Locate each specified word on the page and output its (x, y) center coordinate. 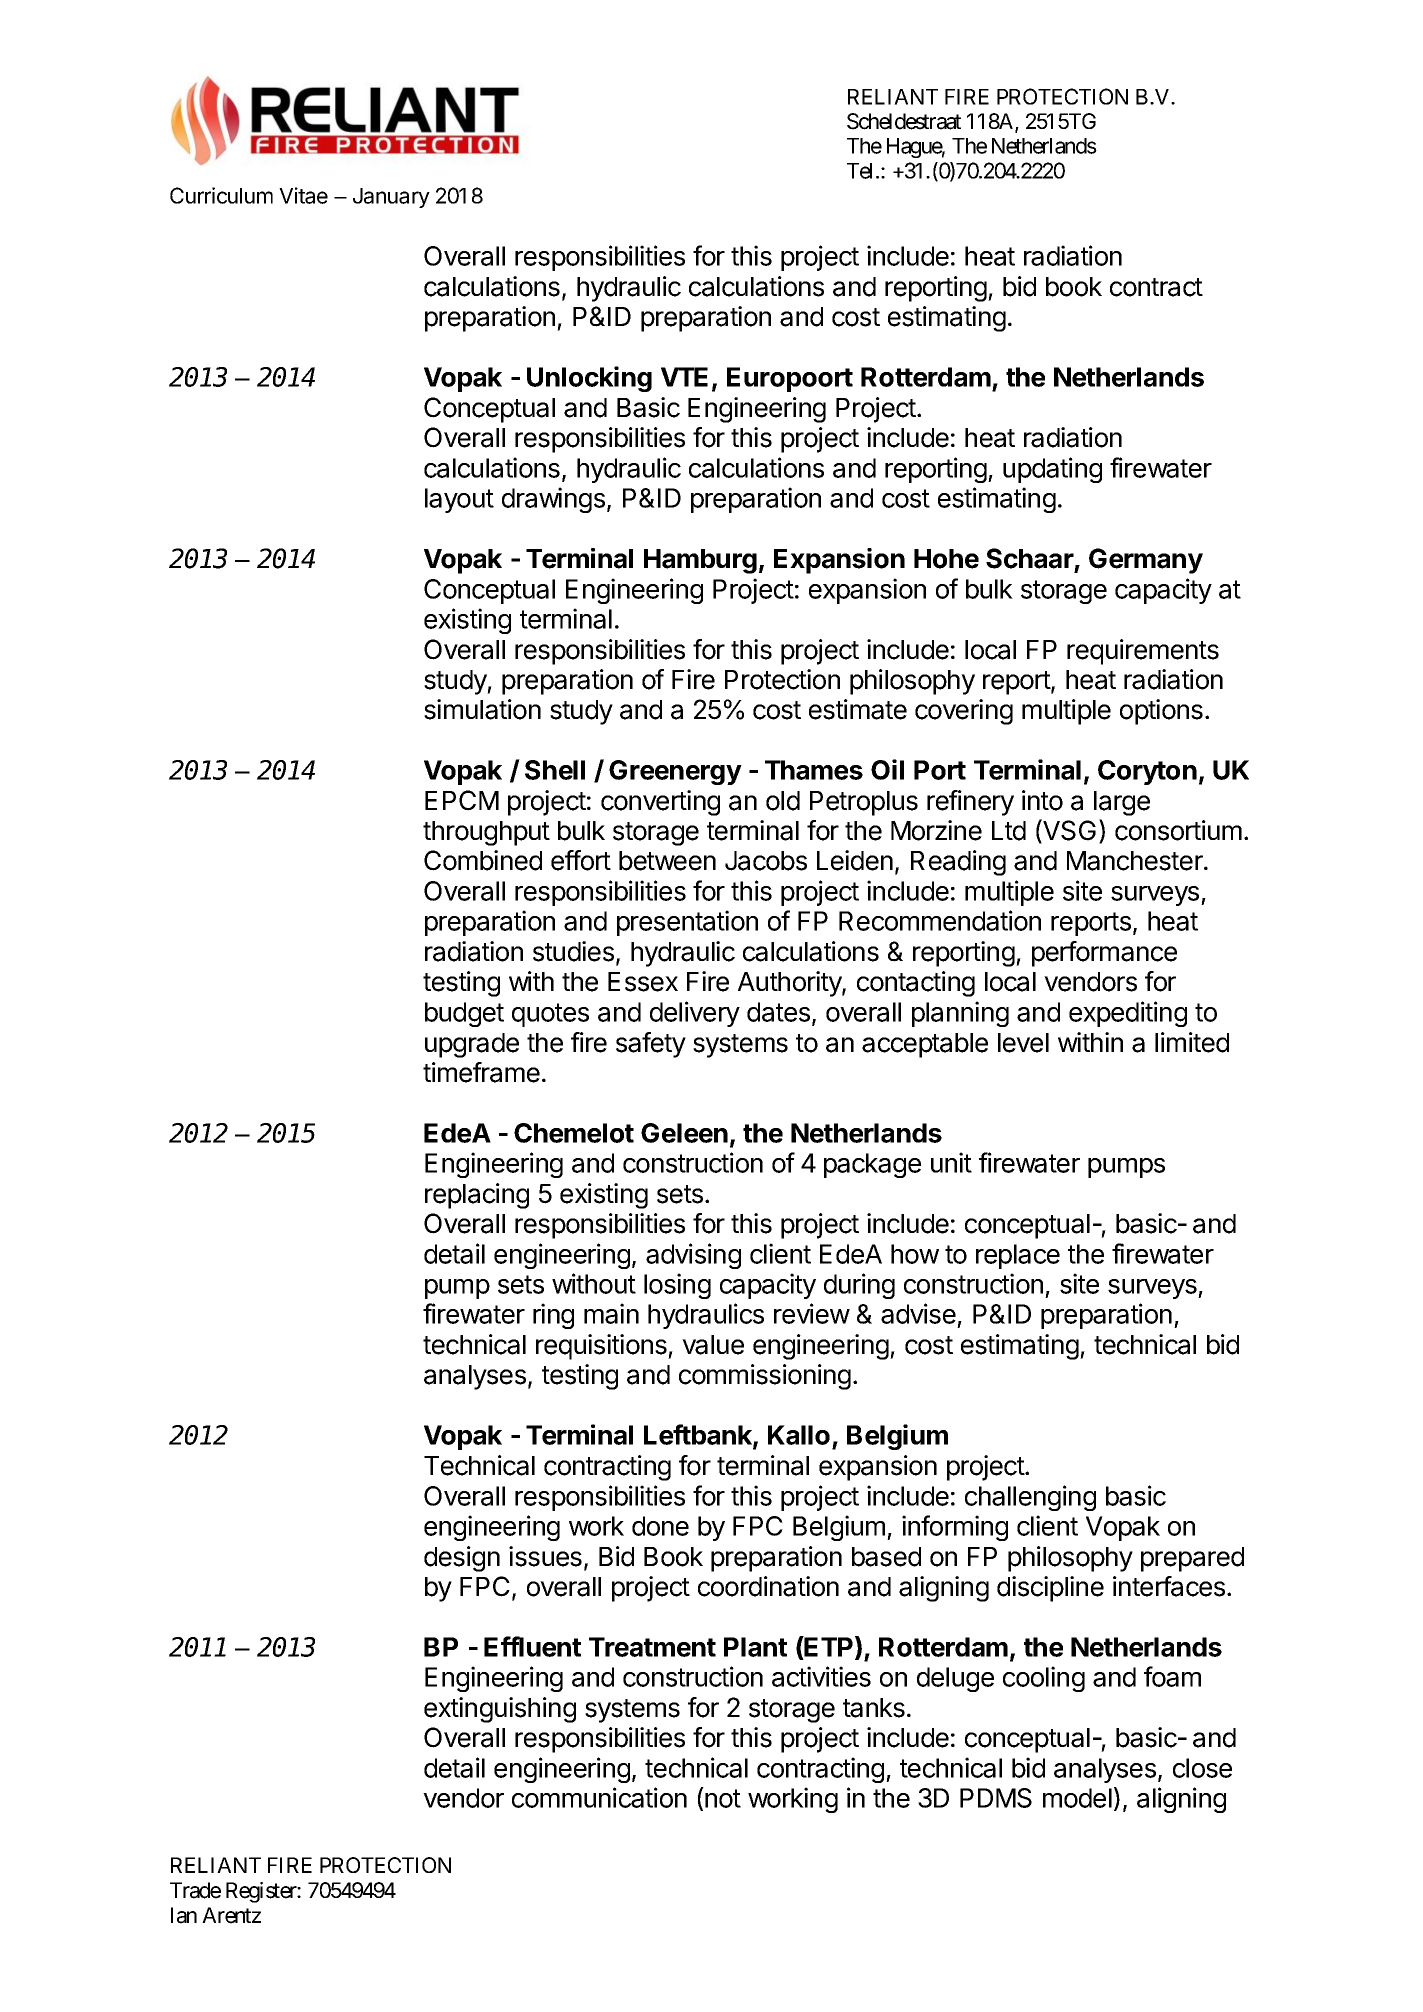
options (1161, 712)
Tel (862, 171)
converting (660, 803)
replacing (477, 1196)
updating (1052, 470)
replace (1018, 1256)
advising (693, 1256)
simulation (482, 709)
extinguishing (500, 1710)
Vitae (303, 195)
